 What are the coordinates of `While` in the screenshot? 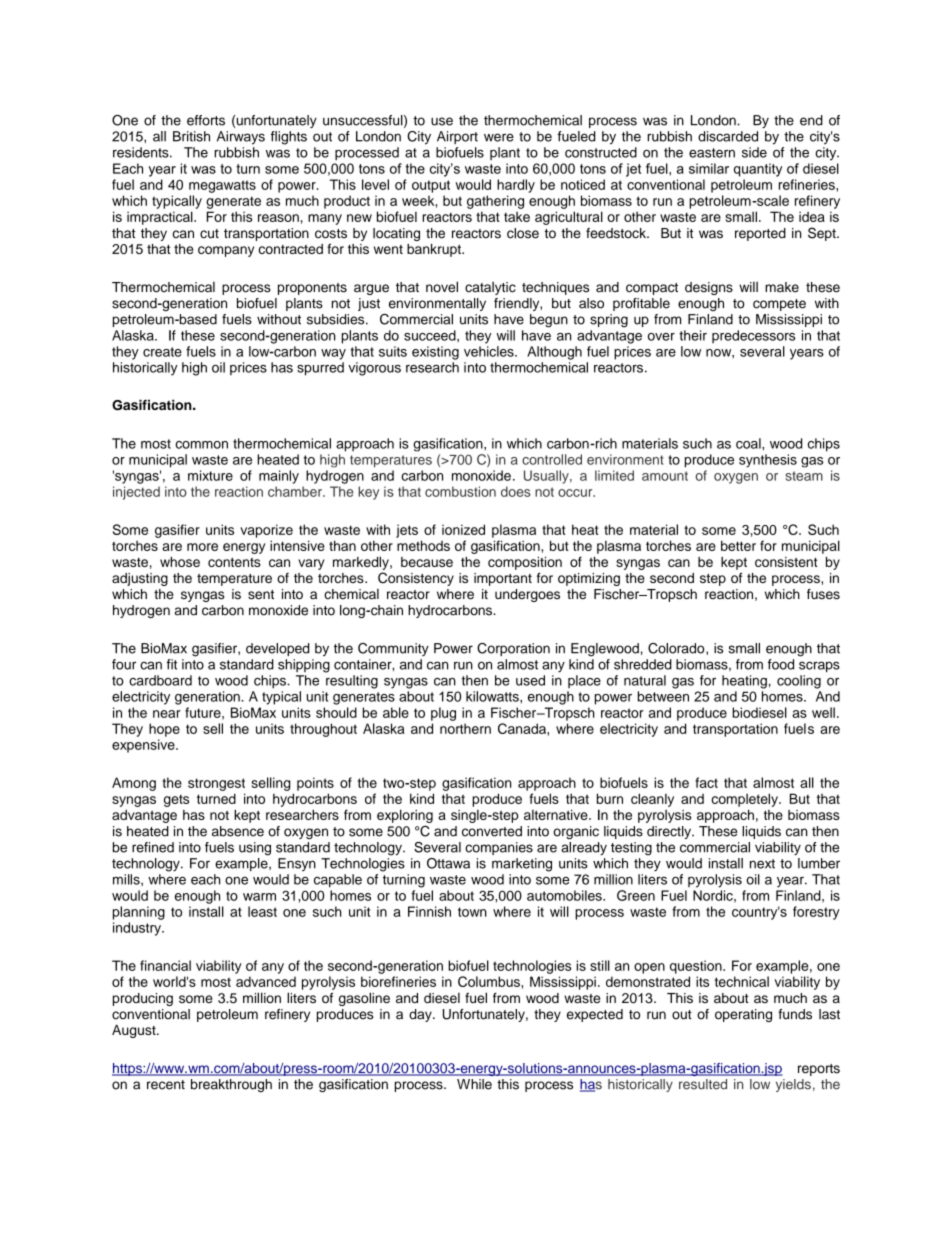 It's located at (474, 1084).
